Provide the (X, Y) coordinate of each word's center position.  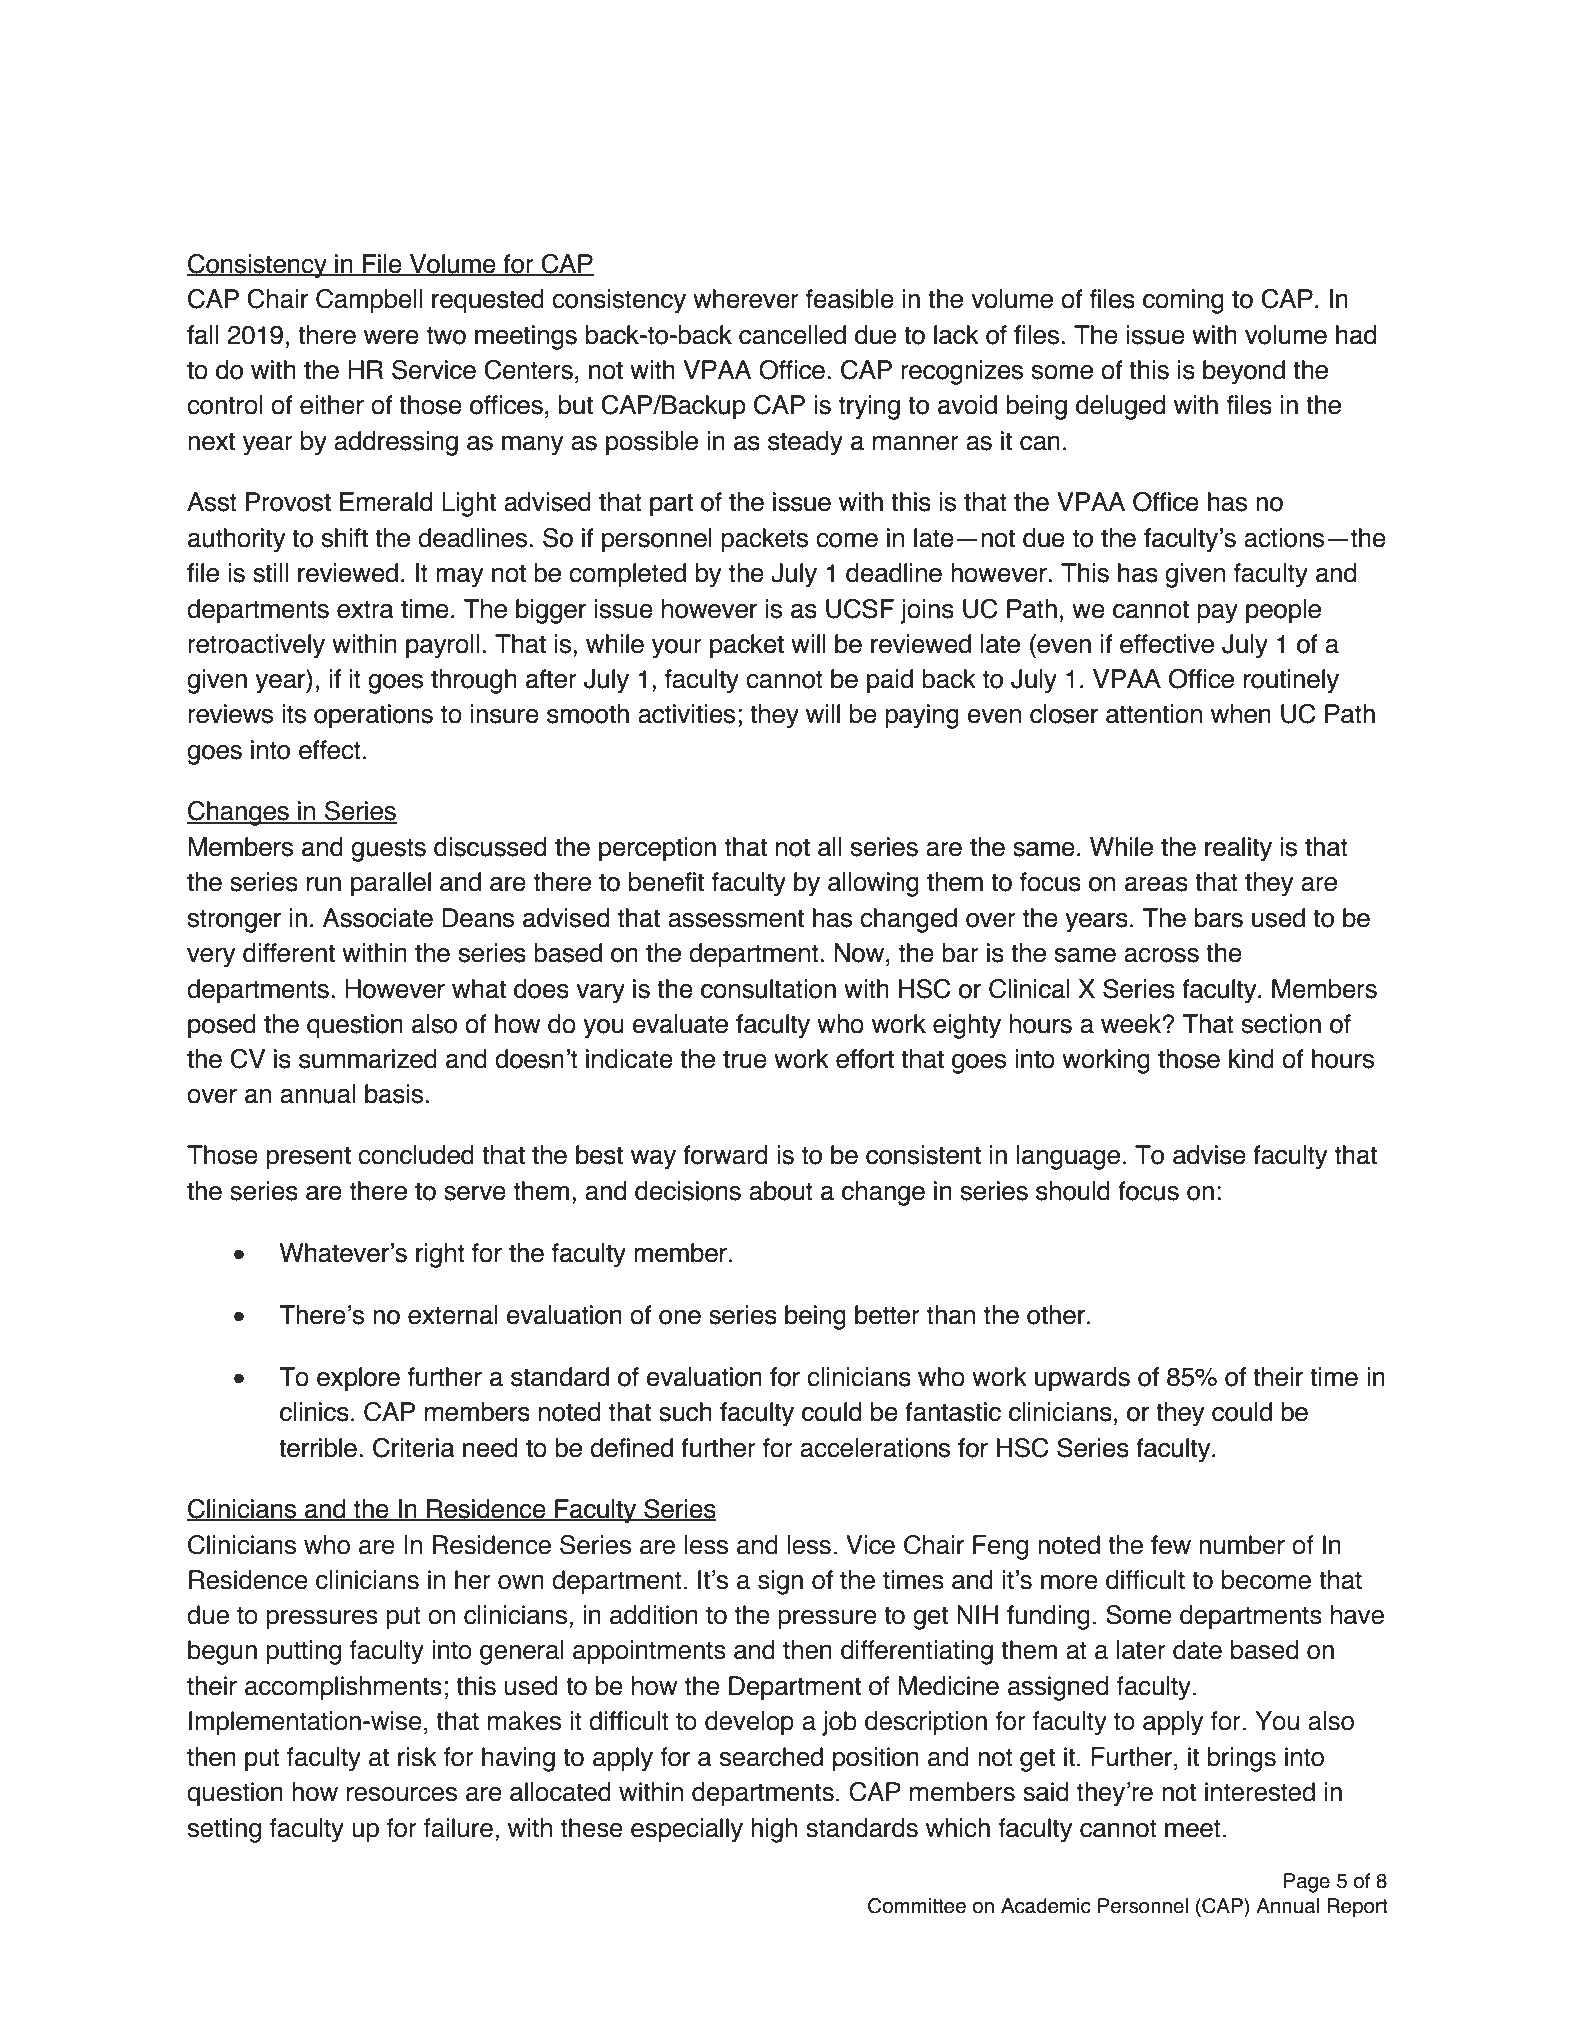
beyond (1244, 372)
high (774, 1830)
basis (395, 1094)
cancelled (792, 335)
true (745, 1059)
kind (1251, 1059)
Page (1307, 1883)
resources (402, 1794)
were (391, 337)
